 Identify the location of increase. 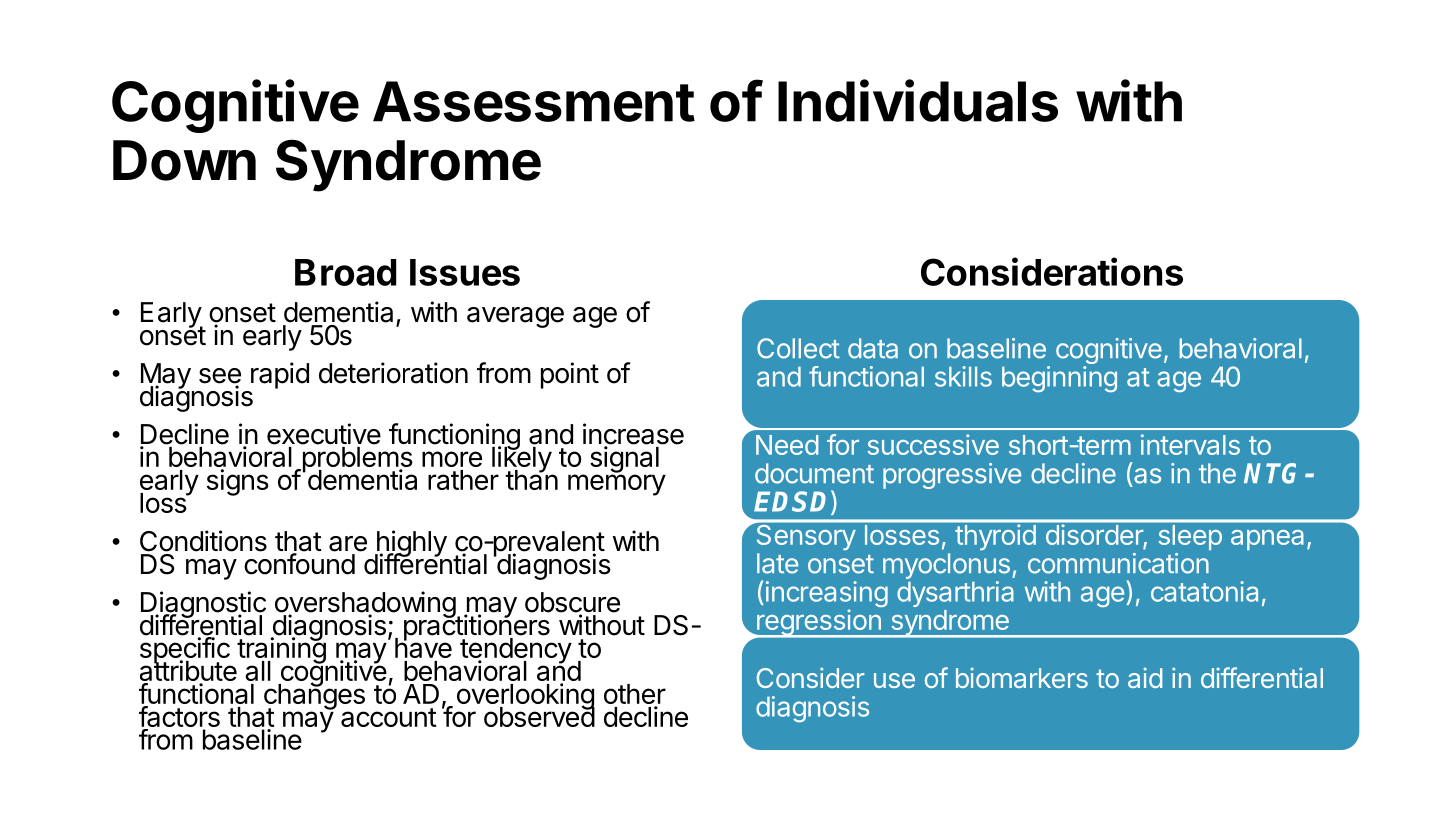
(633, 435).
